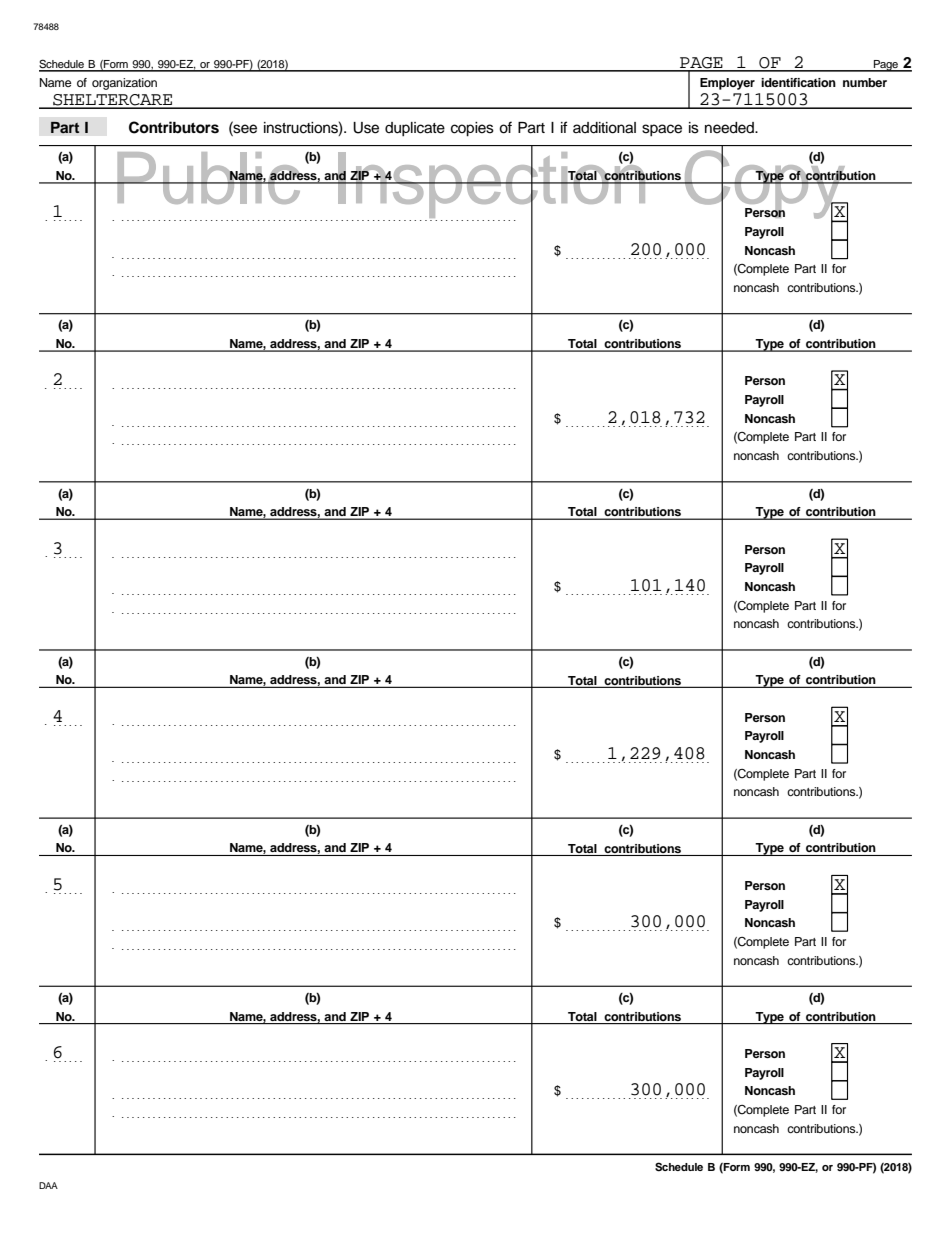 The height and width of the screenshot is (1233, 952). I want to click on DAA, so click(48, 1185).
